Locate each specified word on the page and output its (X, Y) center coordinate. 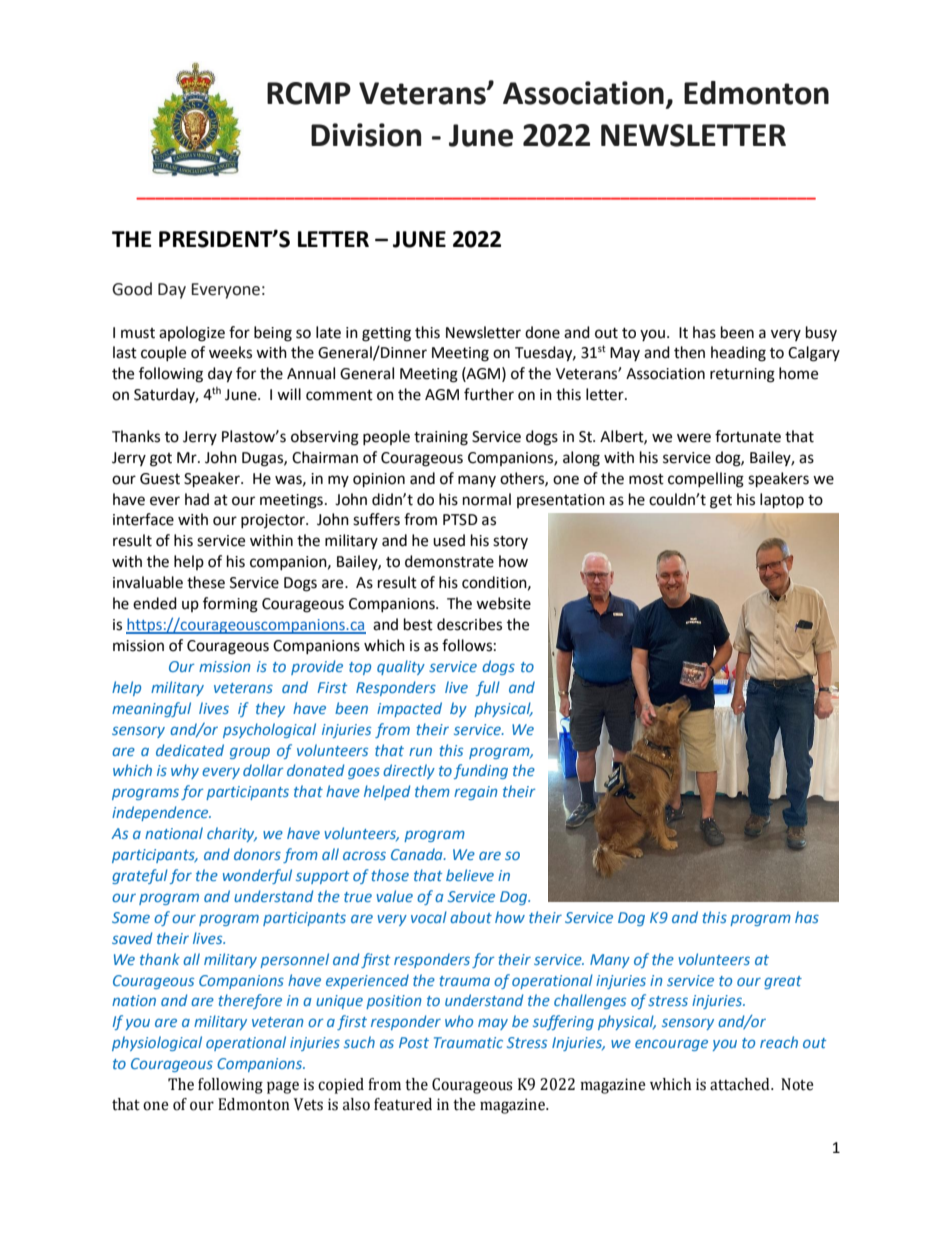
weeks (230, 352)
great (783, 982)
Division (366, 135)
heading (738, 354)
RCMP (309, 93)
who (459, 1021)
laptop (782, 501)
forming (230, 605)
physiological (157, 1043)
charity (232, 834)
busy (821, 333)
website (503, 603)
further (489, 394)
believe (470, 875)
